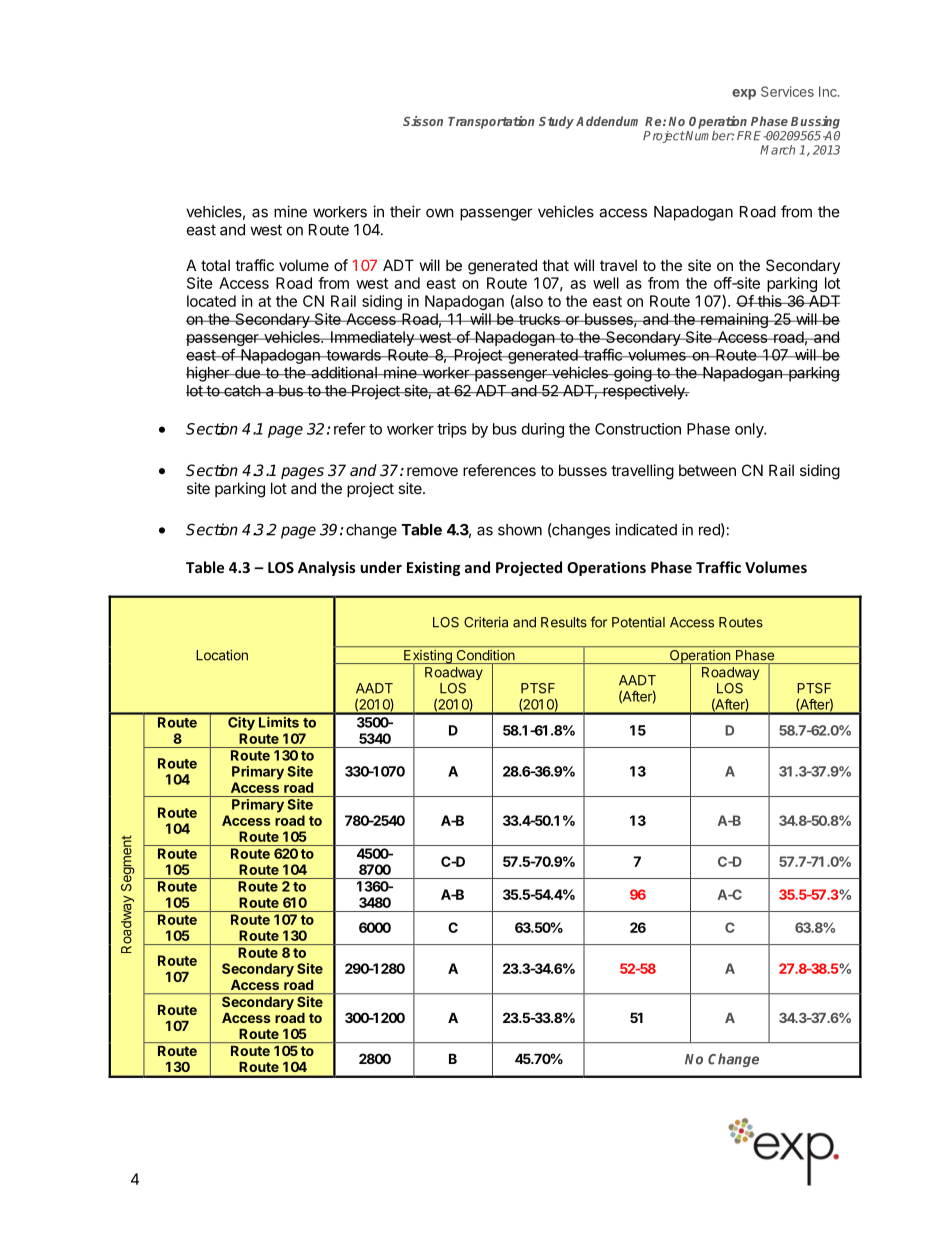 The image size is (952, 1233). I want to click on Analysis, so click(327, 568).
